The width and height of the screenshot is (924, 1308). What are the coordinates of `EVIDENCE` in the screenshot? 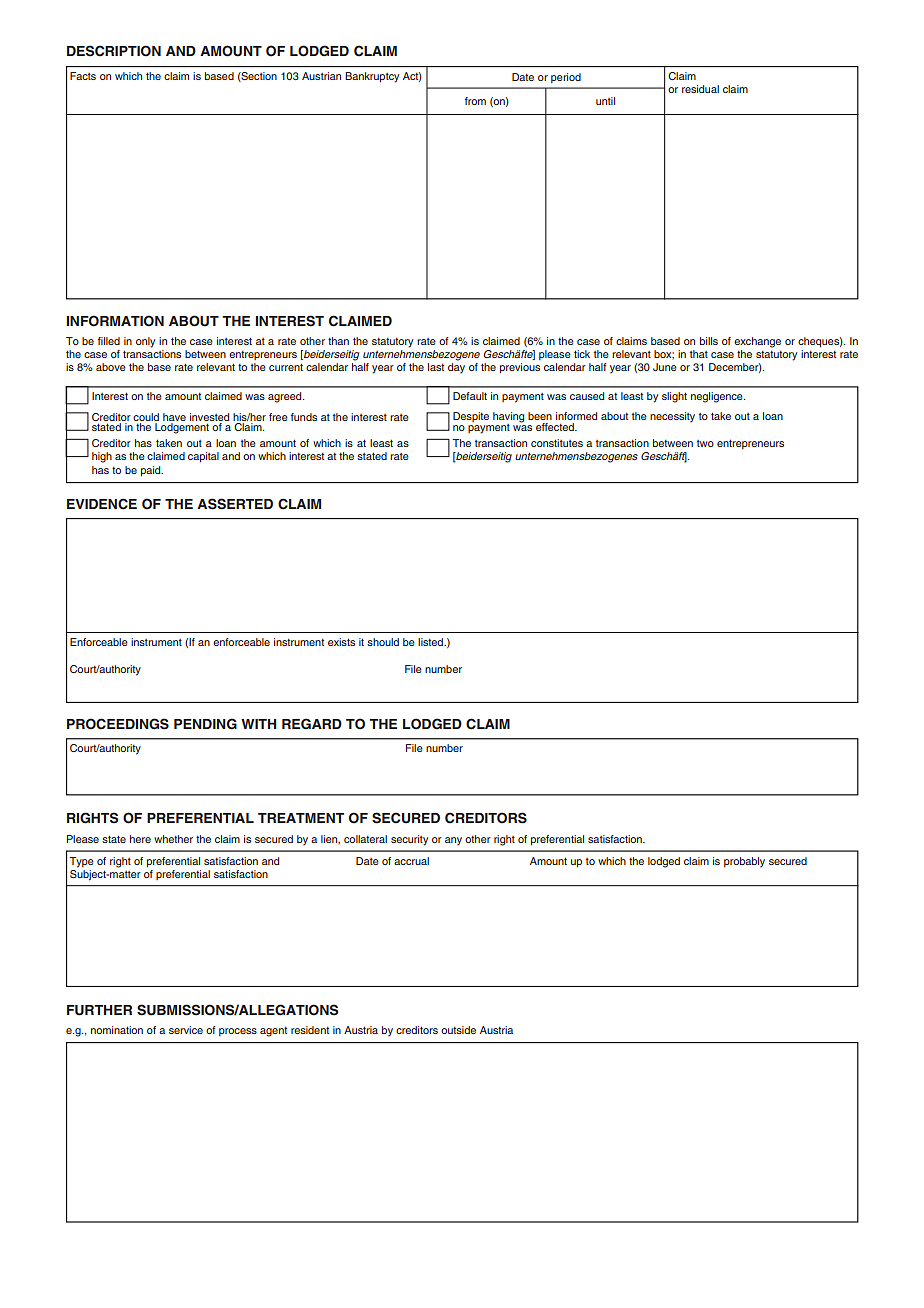 It's located at (102, 504).
